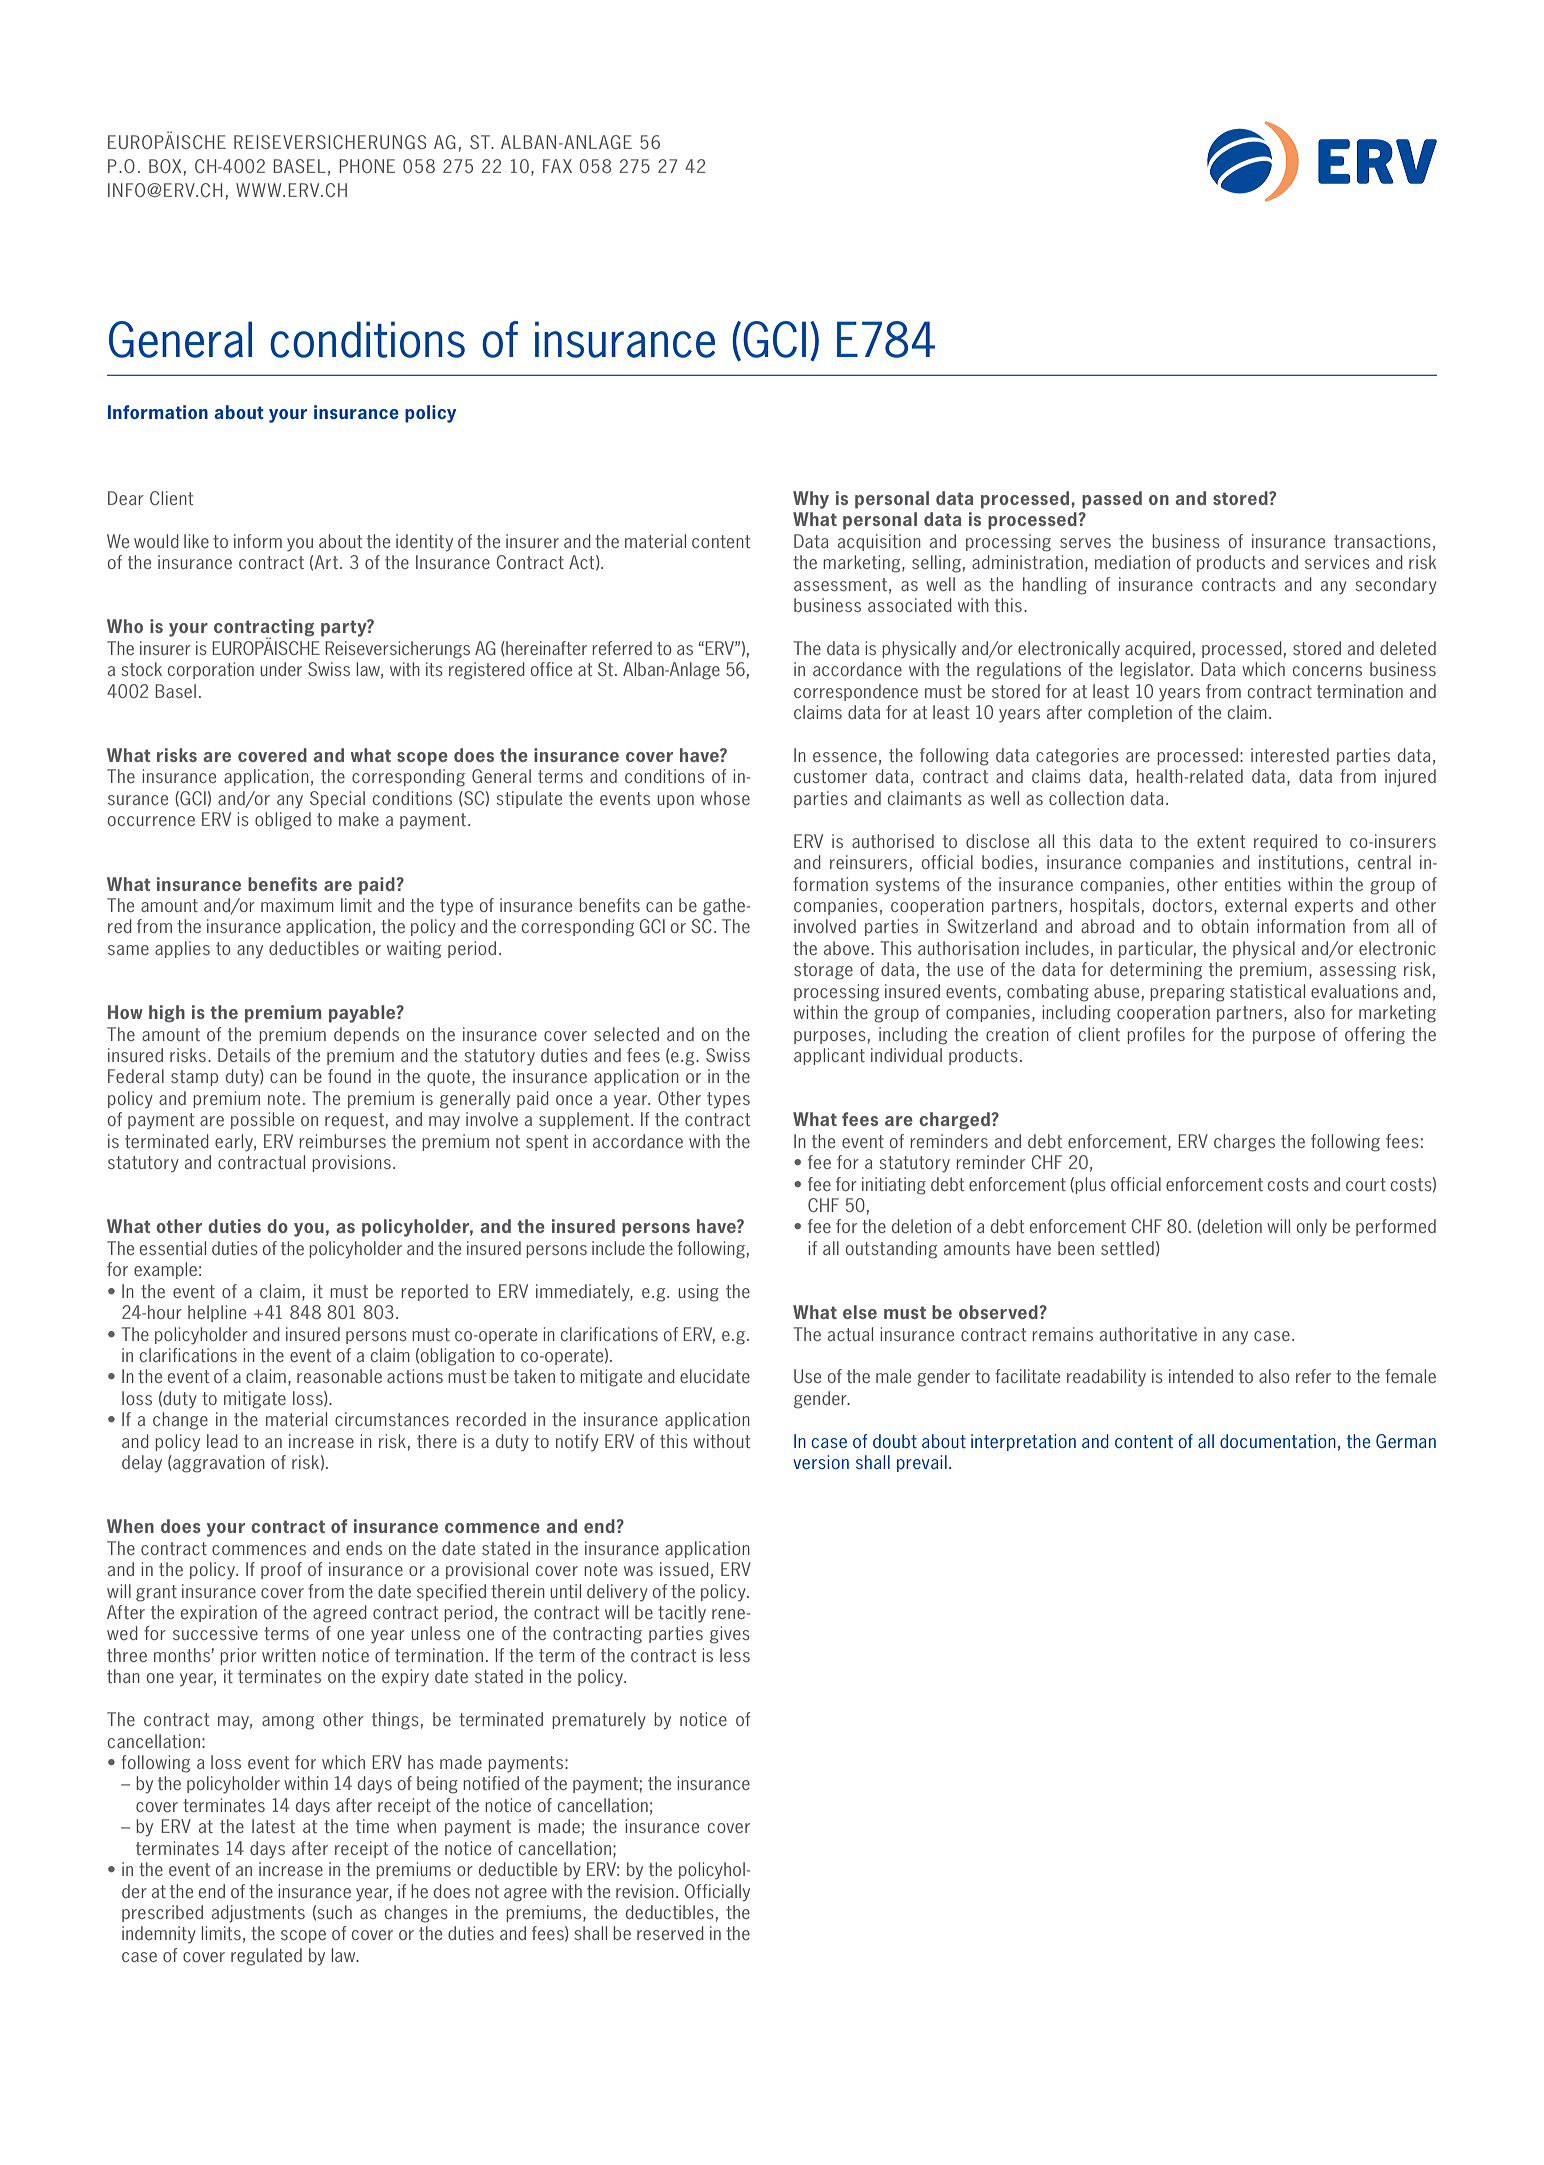  I want to click on version, so click(821, 1462).
